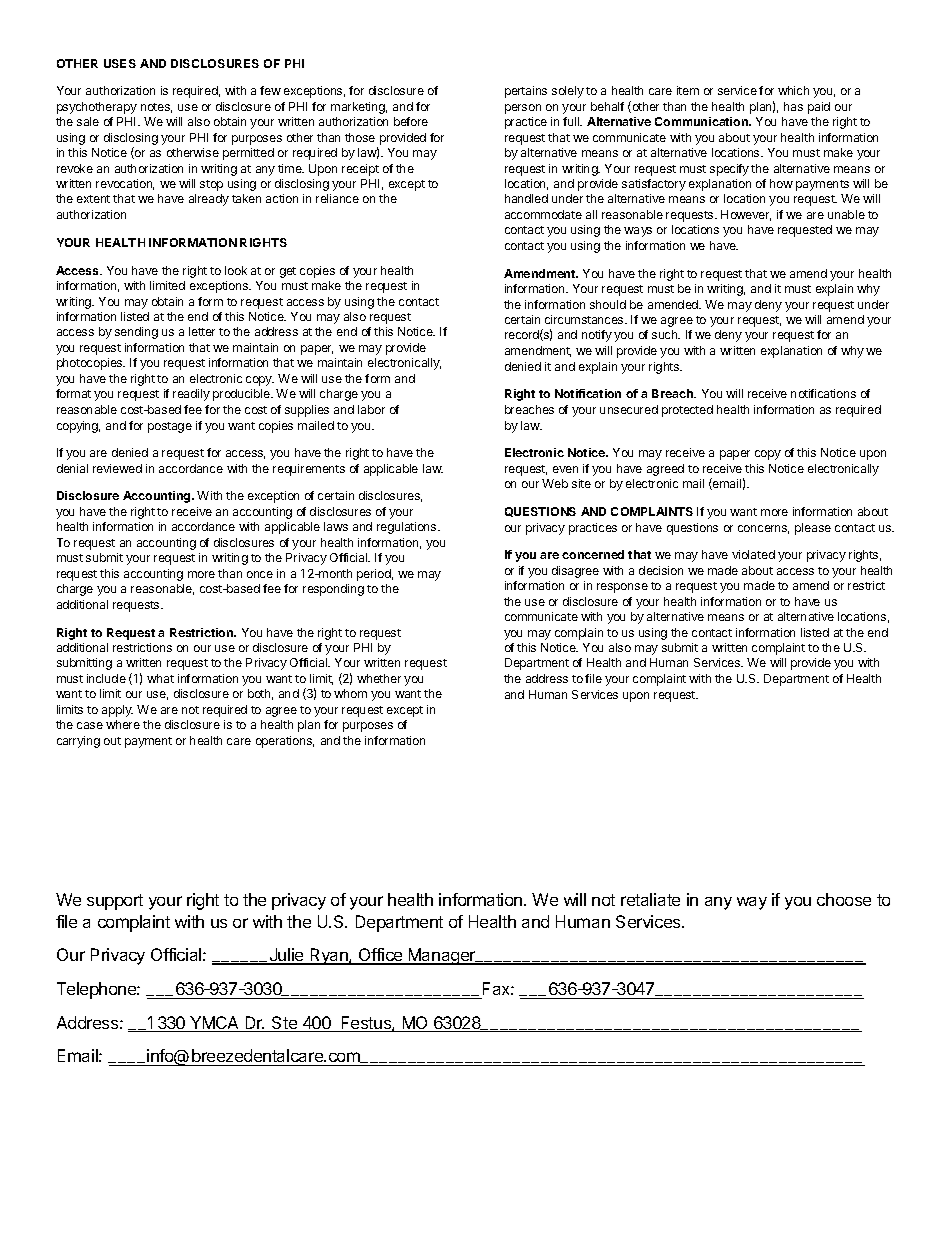  Describe the element at coordinates (687, 411) in the screenshot. I see `protected` at that location.
